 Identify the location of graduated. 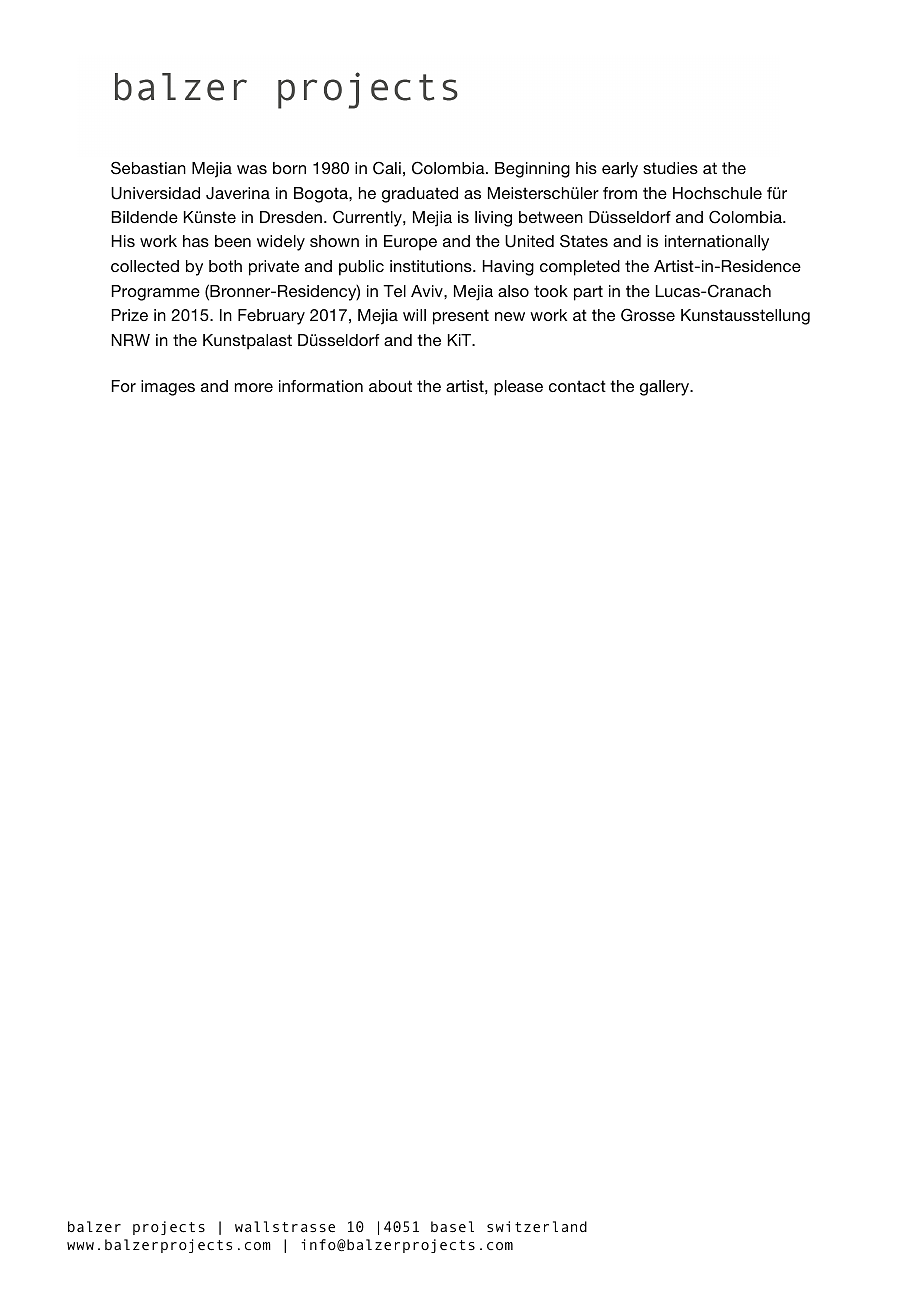
(420, 195).
